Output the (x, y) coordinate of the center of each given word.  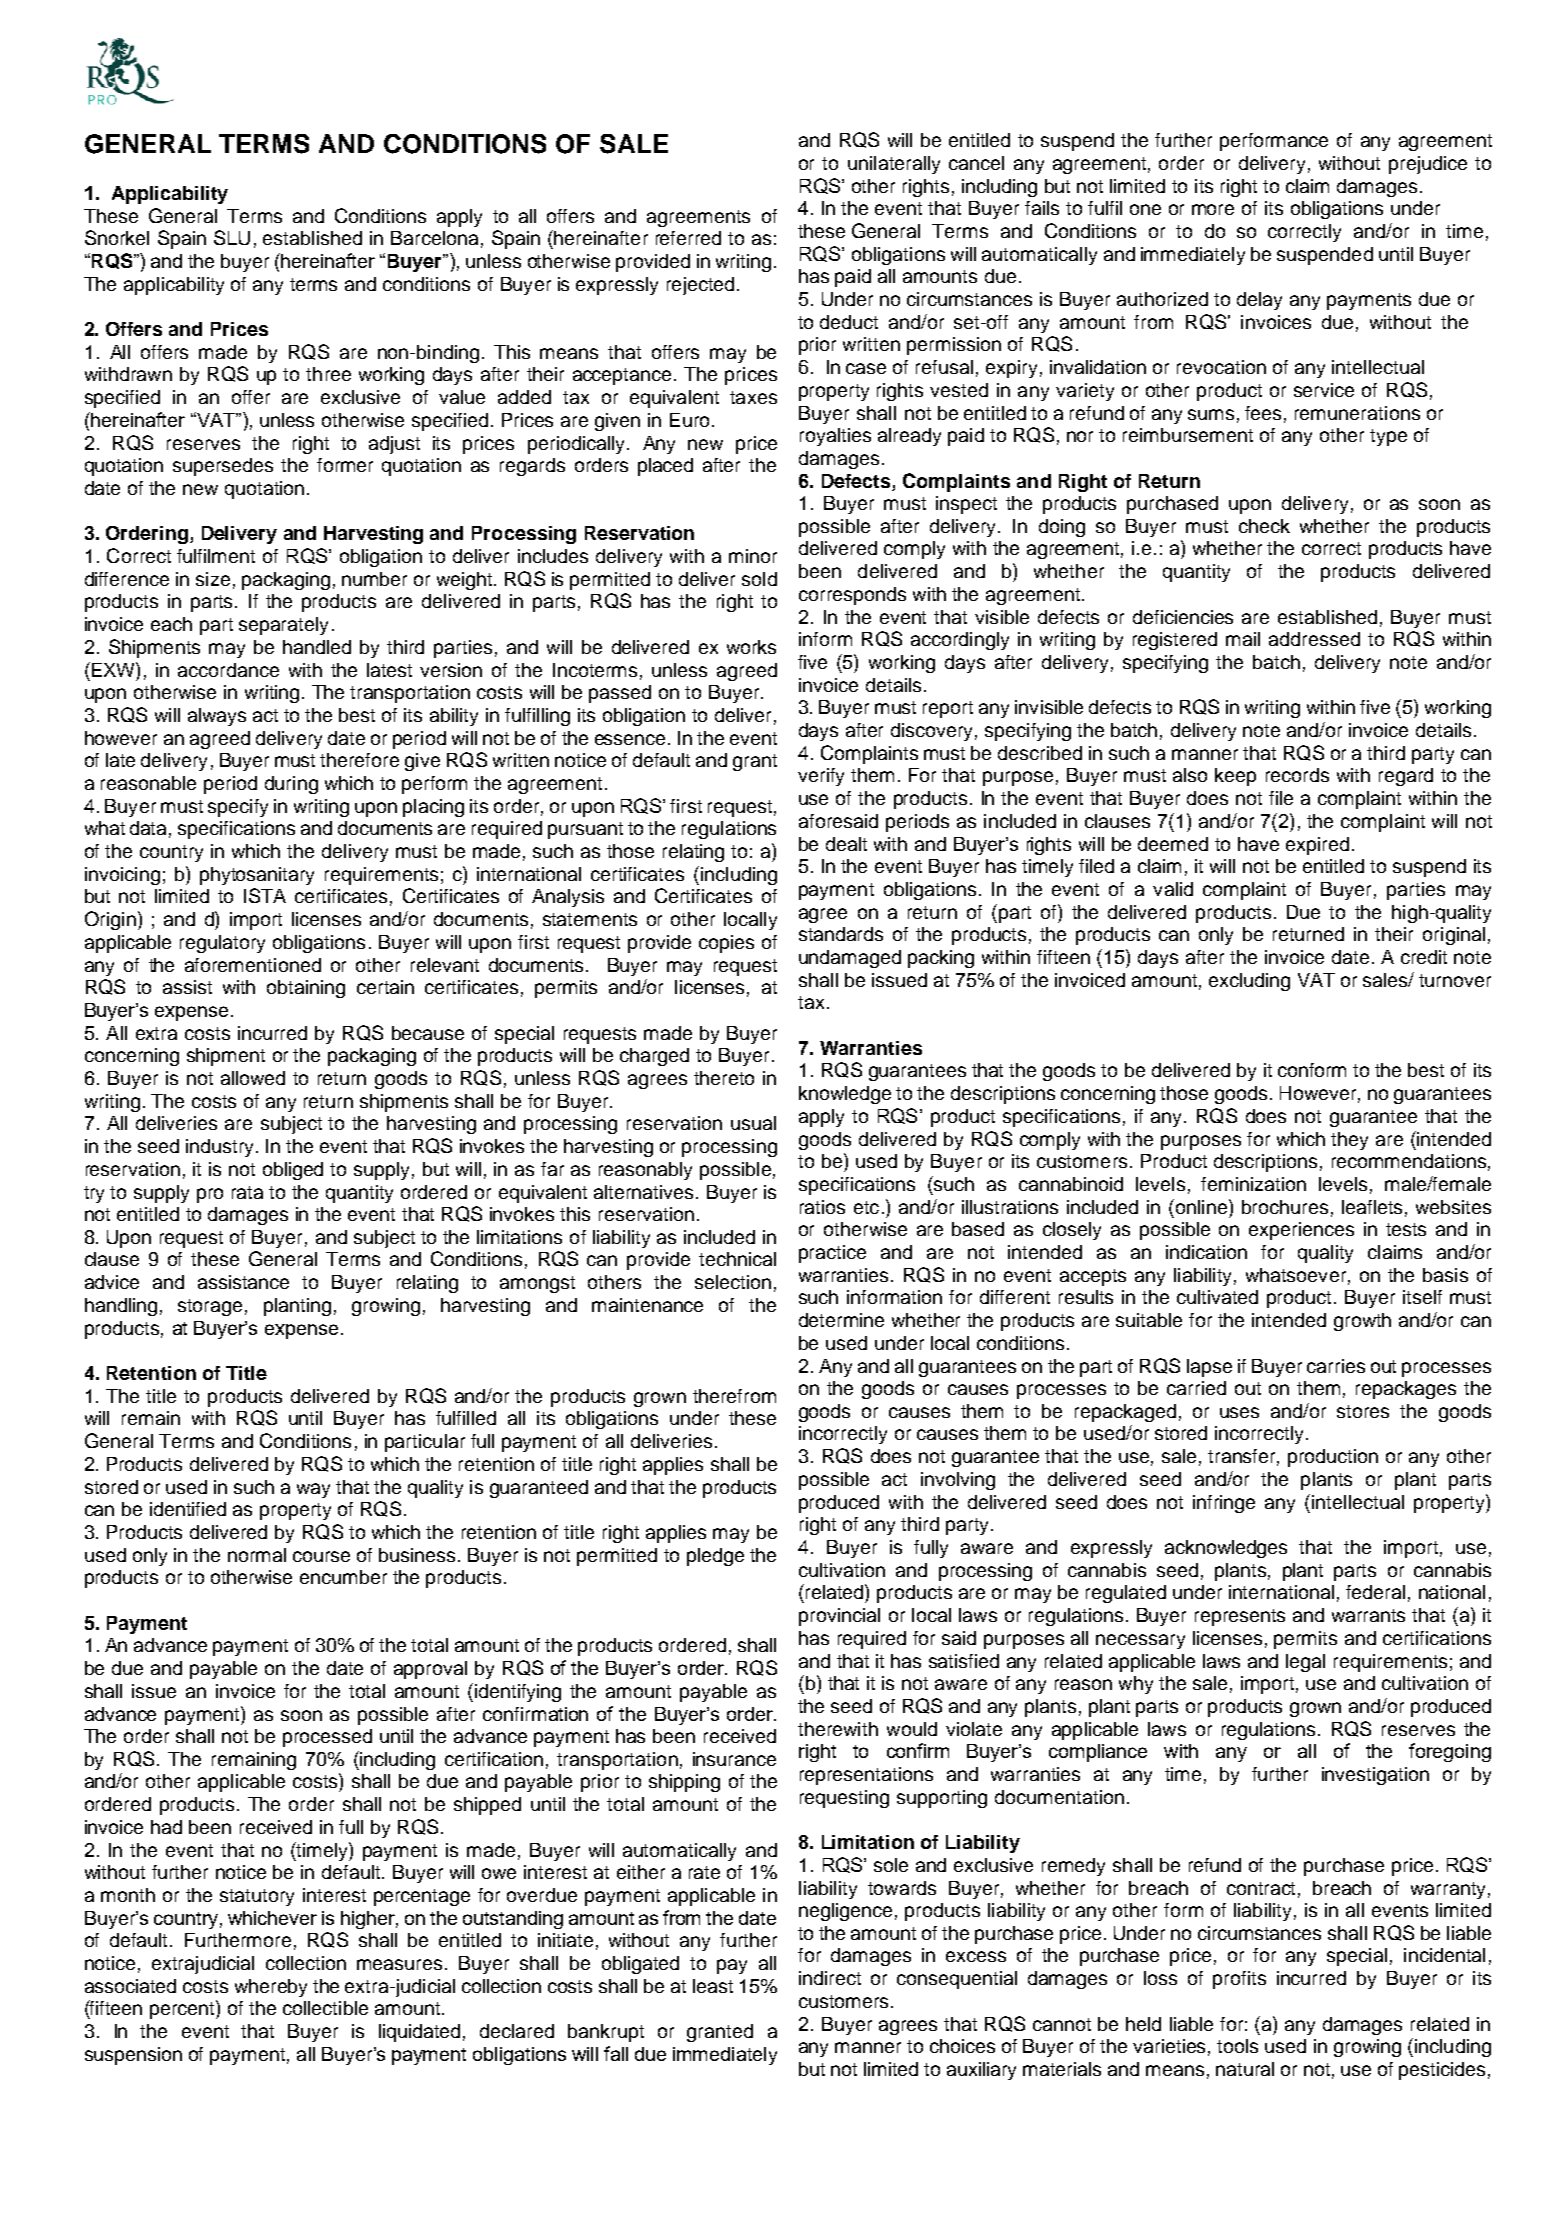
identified (188, 1509)
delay (1259, 301)
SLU (232, 237)
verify (821, 777)
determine (841, 1320)
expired (1317, 846)
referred (688, 238)
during (291, 785)
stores (1363, 1411)
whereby (271, 1988)
